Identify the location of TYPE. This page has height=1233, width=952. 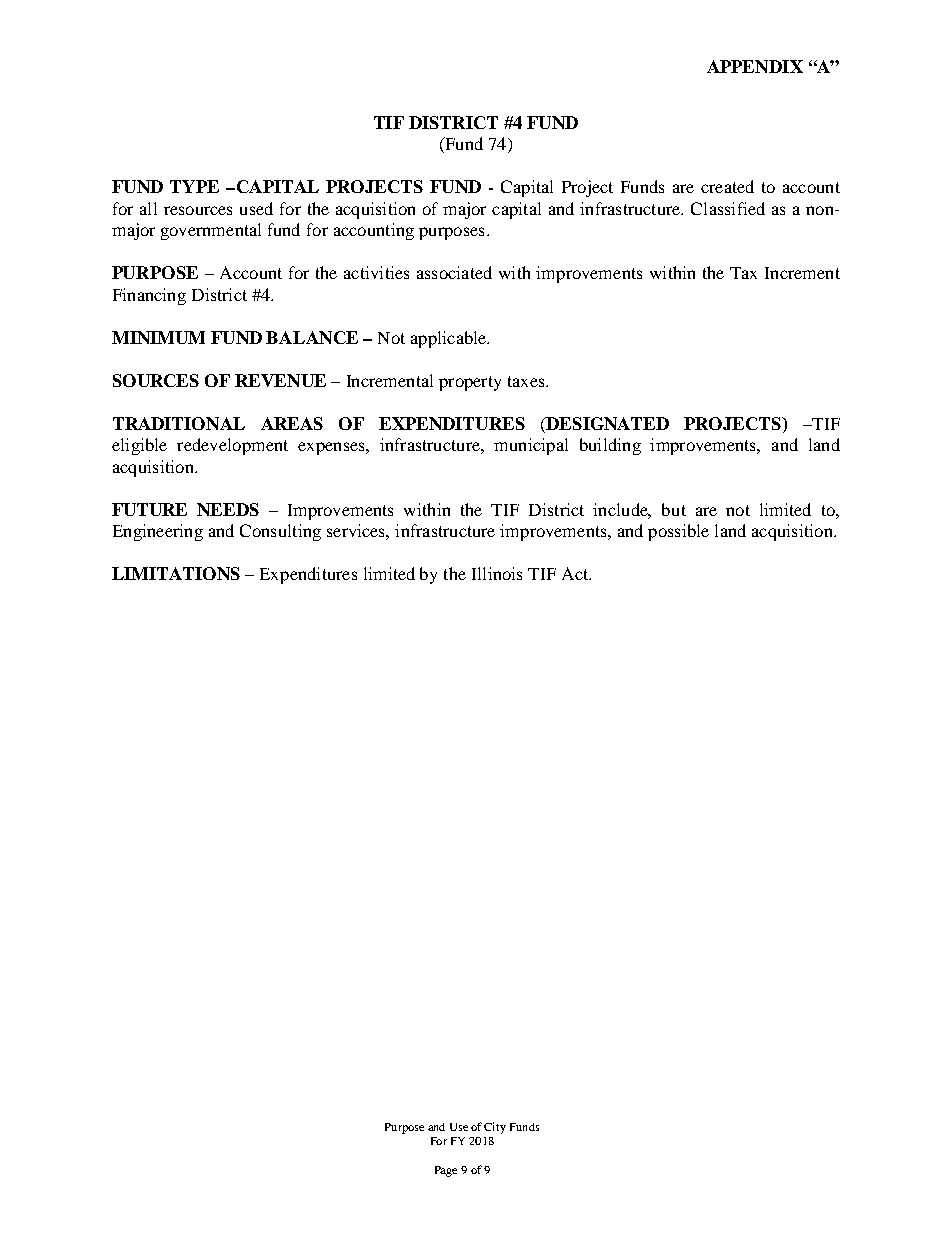
(194, 186).
